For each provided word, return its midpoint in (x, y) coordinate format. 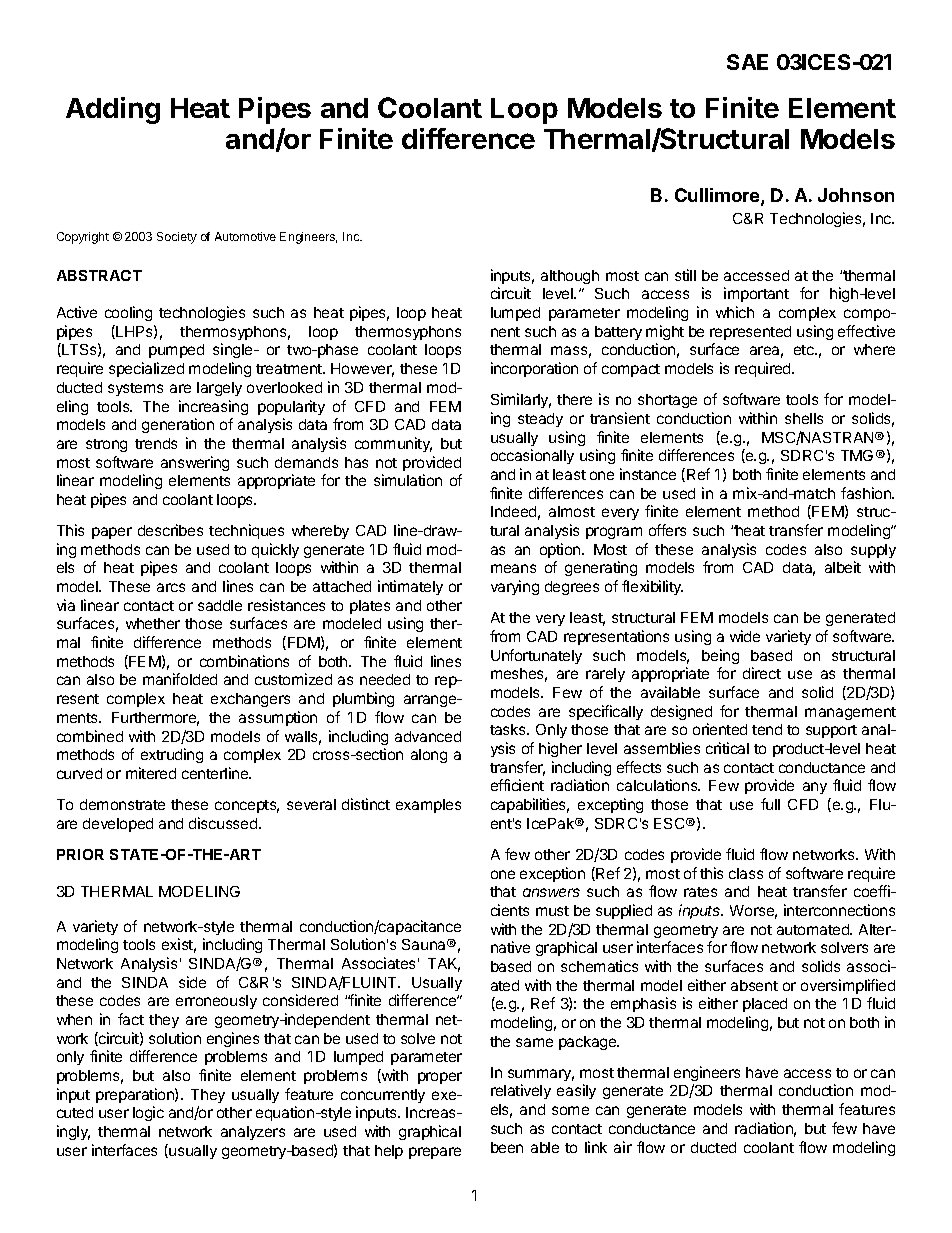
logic (148, 1113)
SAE (747, 62)
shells (804, 418)
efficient (517, 785)
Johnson (856, 195)
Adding (113, 110)
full (770, 804)
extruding (172, 755)
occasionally (532, 456)
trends (156, 443)
